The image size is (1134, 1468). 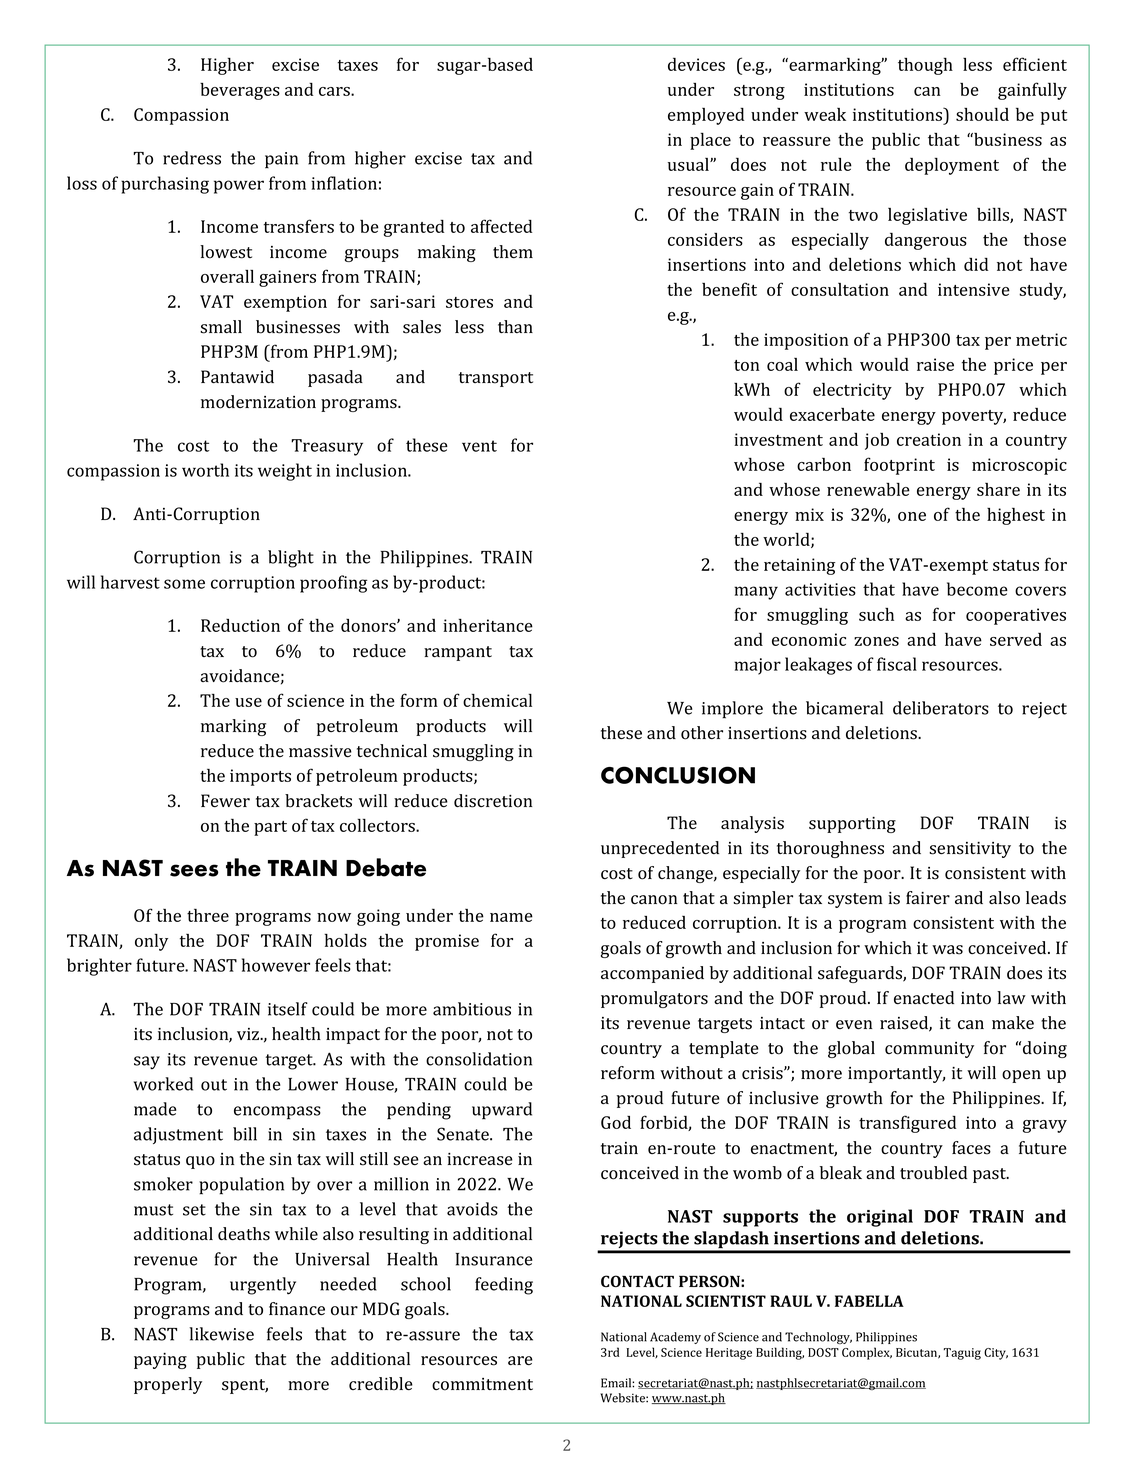 I want to click on should, so click(x=982, y=114).
